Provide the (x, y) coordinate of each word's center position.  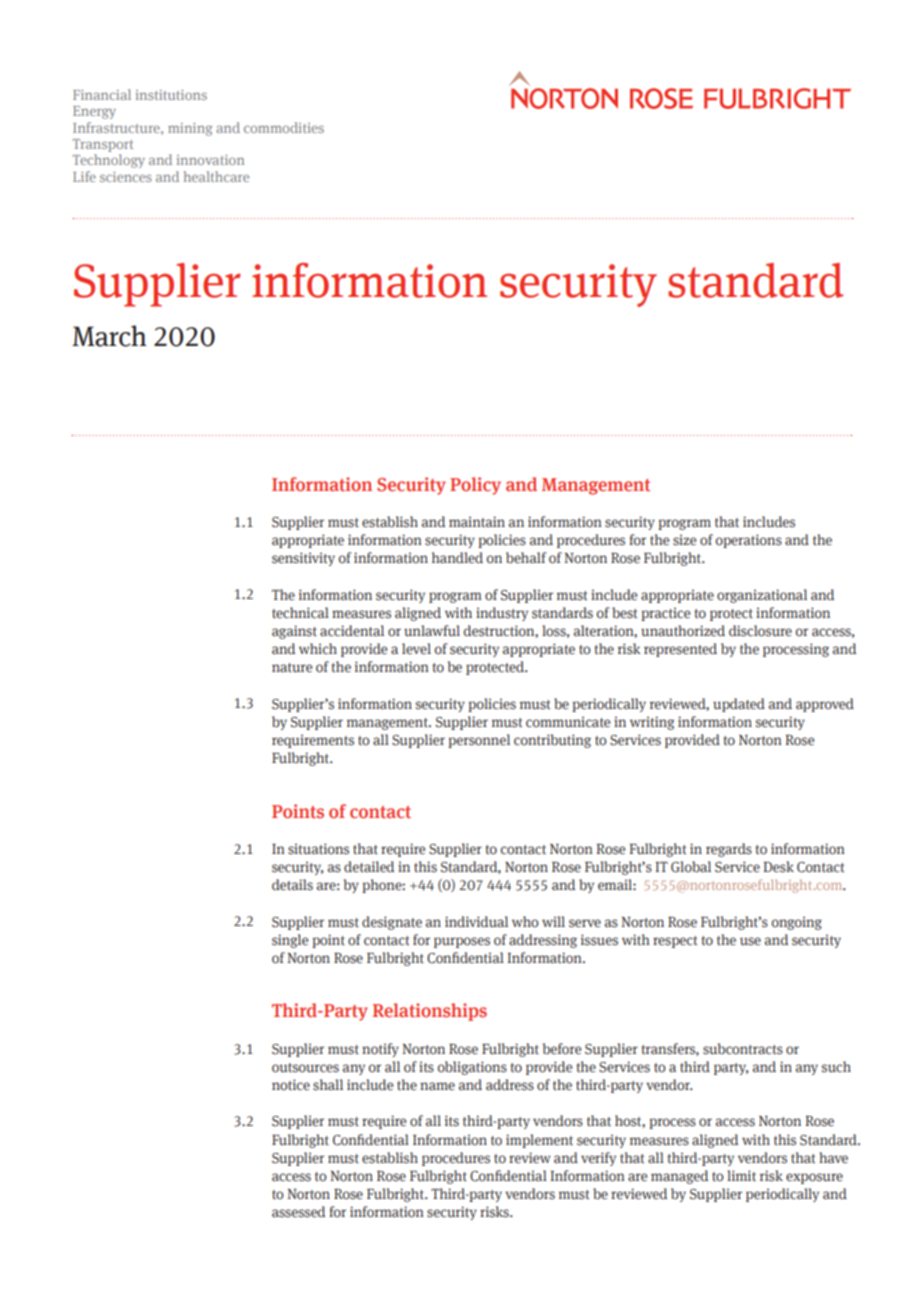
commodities (284, 127)
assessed (298, 1212)
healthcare (216, 176)
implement (539, 1141)
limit (741, 1175)
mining (190, 129)
